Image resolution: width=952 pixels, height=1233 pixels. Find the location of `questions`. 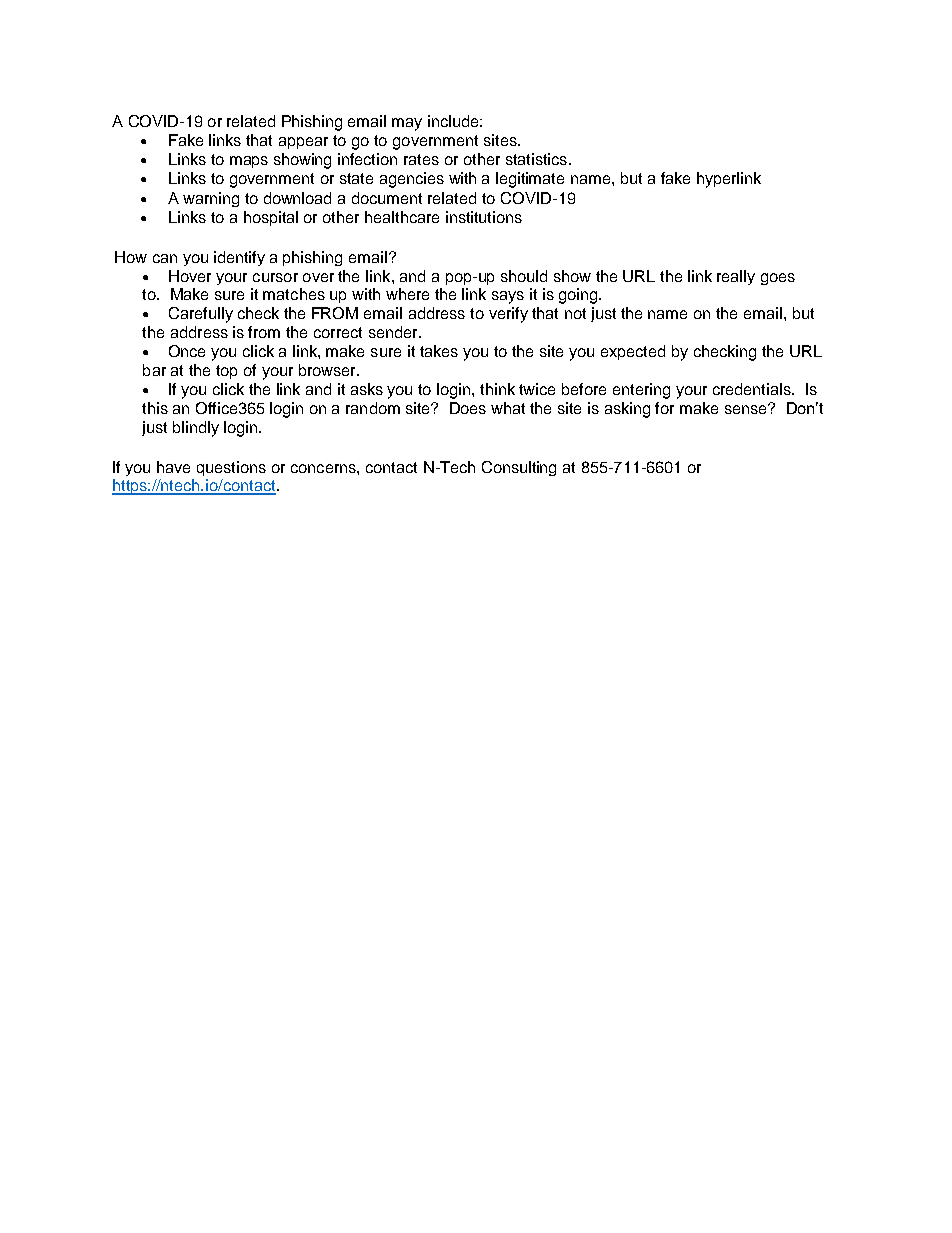

questions is located at coordinates (231, 468).
